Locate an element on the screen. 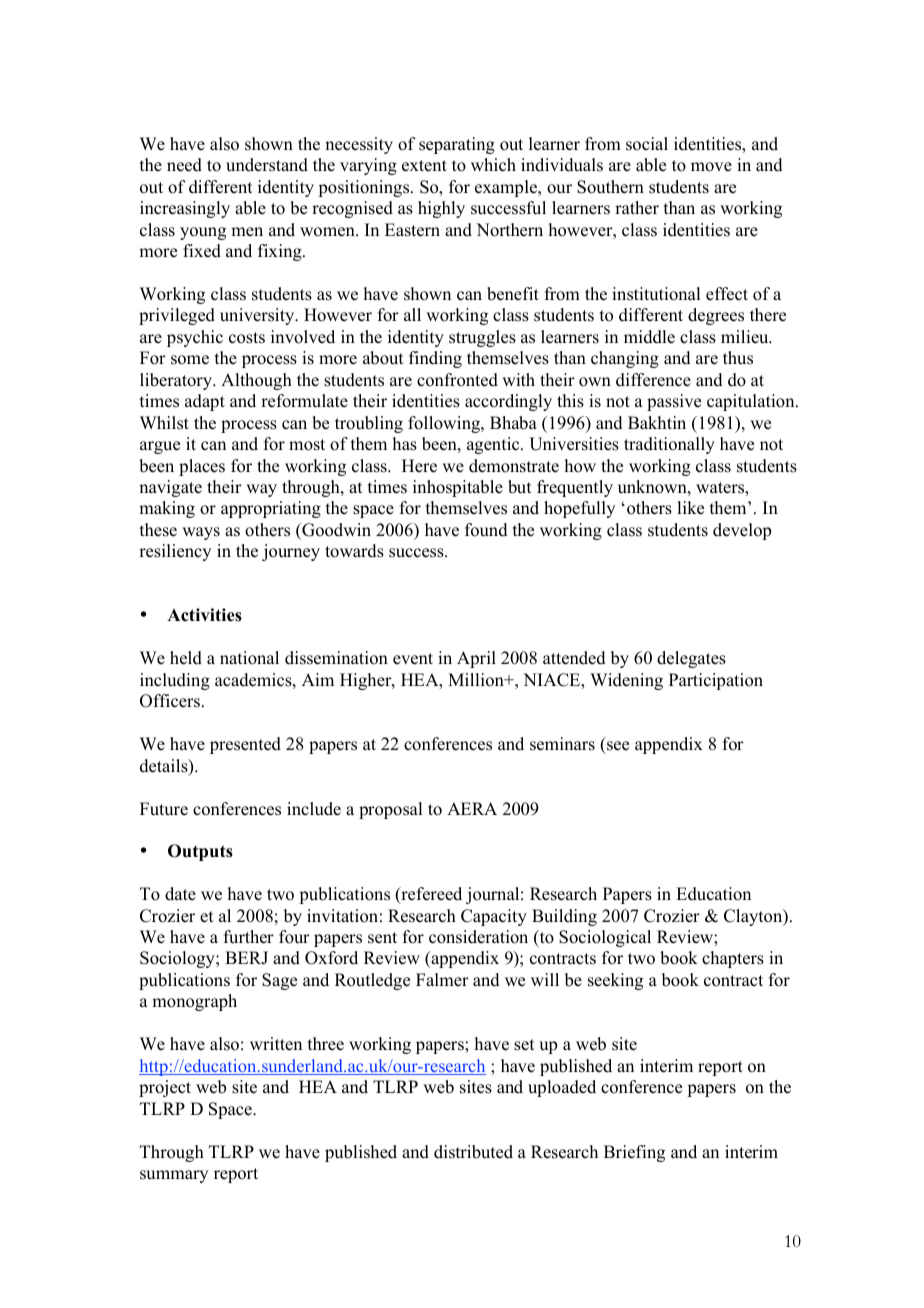 The height and width of the screenshot is (1308, 924). Briefing is located at coordinates (634, 1153).
